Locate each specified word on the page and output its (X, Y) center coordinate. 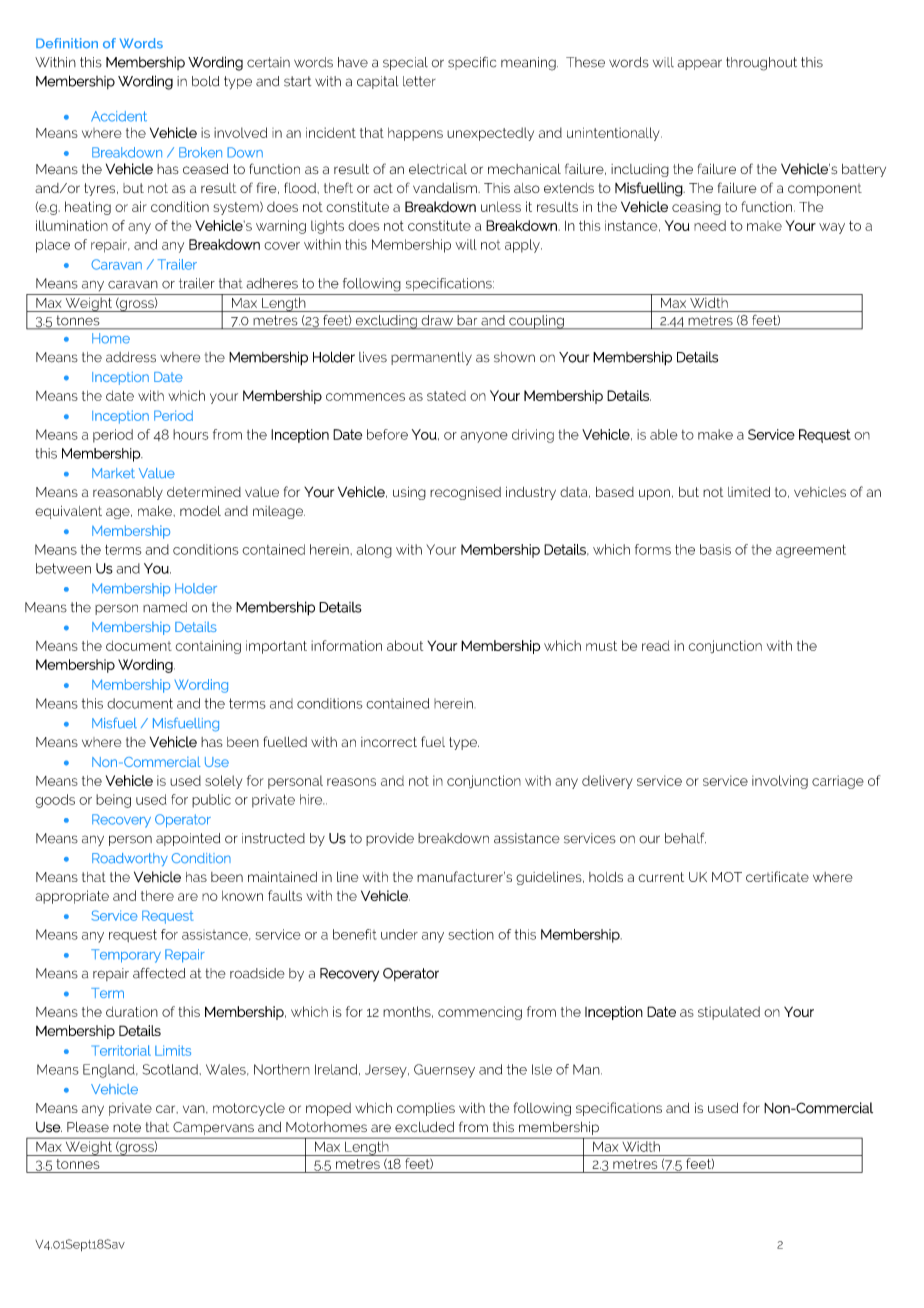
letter (419, 81)
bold (205, 81)
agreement (811, 551)
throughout (761, 64)
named (165, 607)
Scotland (170, 1069)
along (374, 551)
